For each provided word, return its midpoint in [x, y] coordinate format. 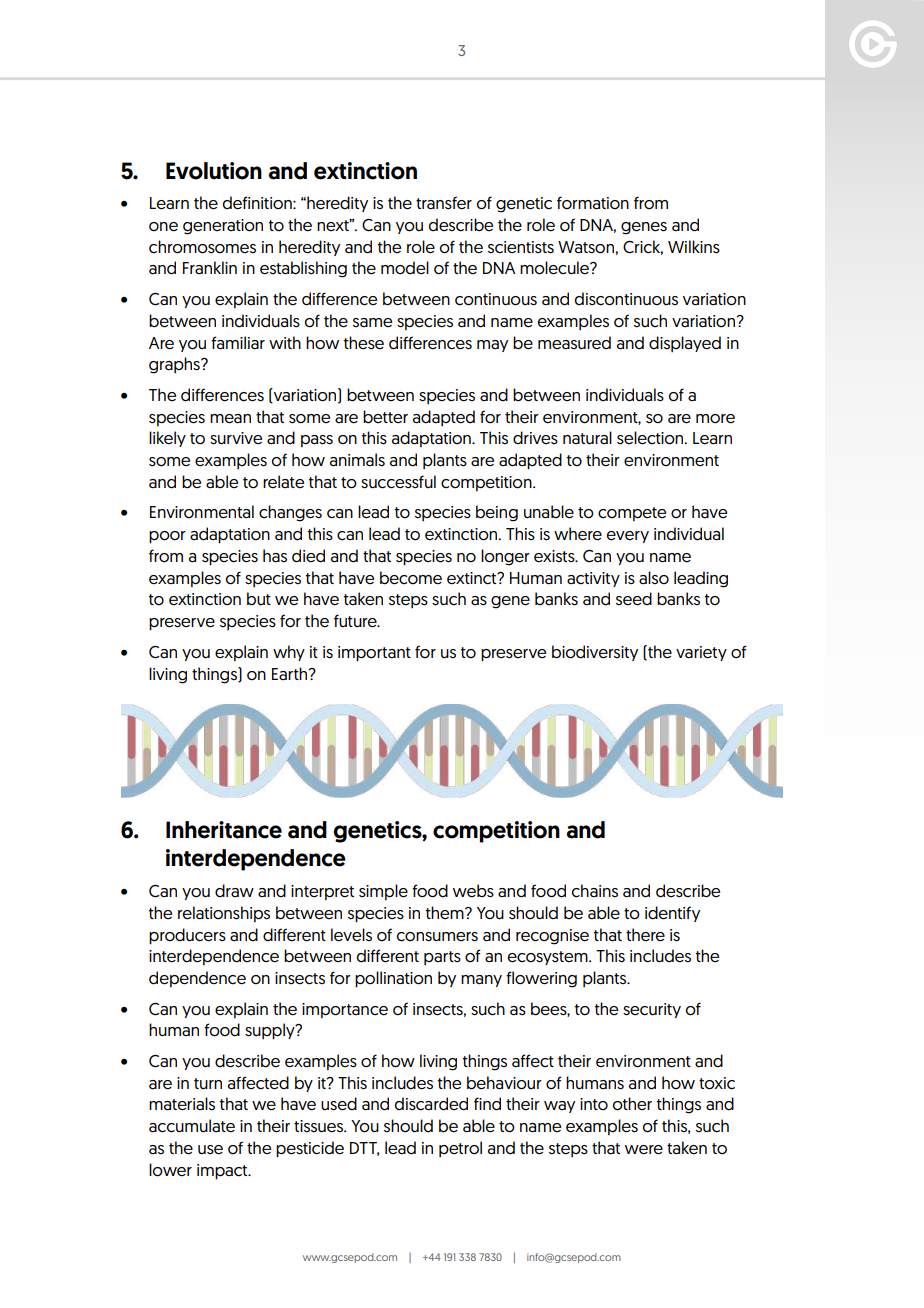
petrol [460, 1149]
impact [223, 1172]
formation [593, 203]
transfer [444, 203]
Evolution [214, 171]
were [644, 1150]
